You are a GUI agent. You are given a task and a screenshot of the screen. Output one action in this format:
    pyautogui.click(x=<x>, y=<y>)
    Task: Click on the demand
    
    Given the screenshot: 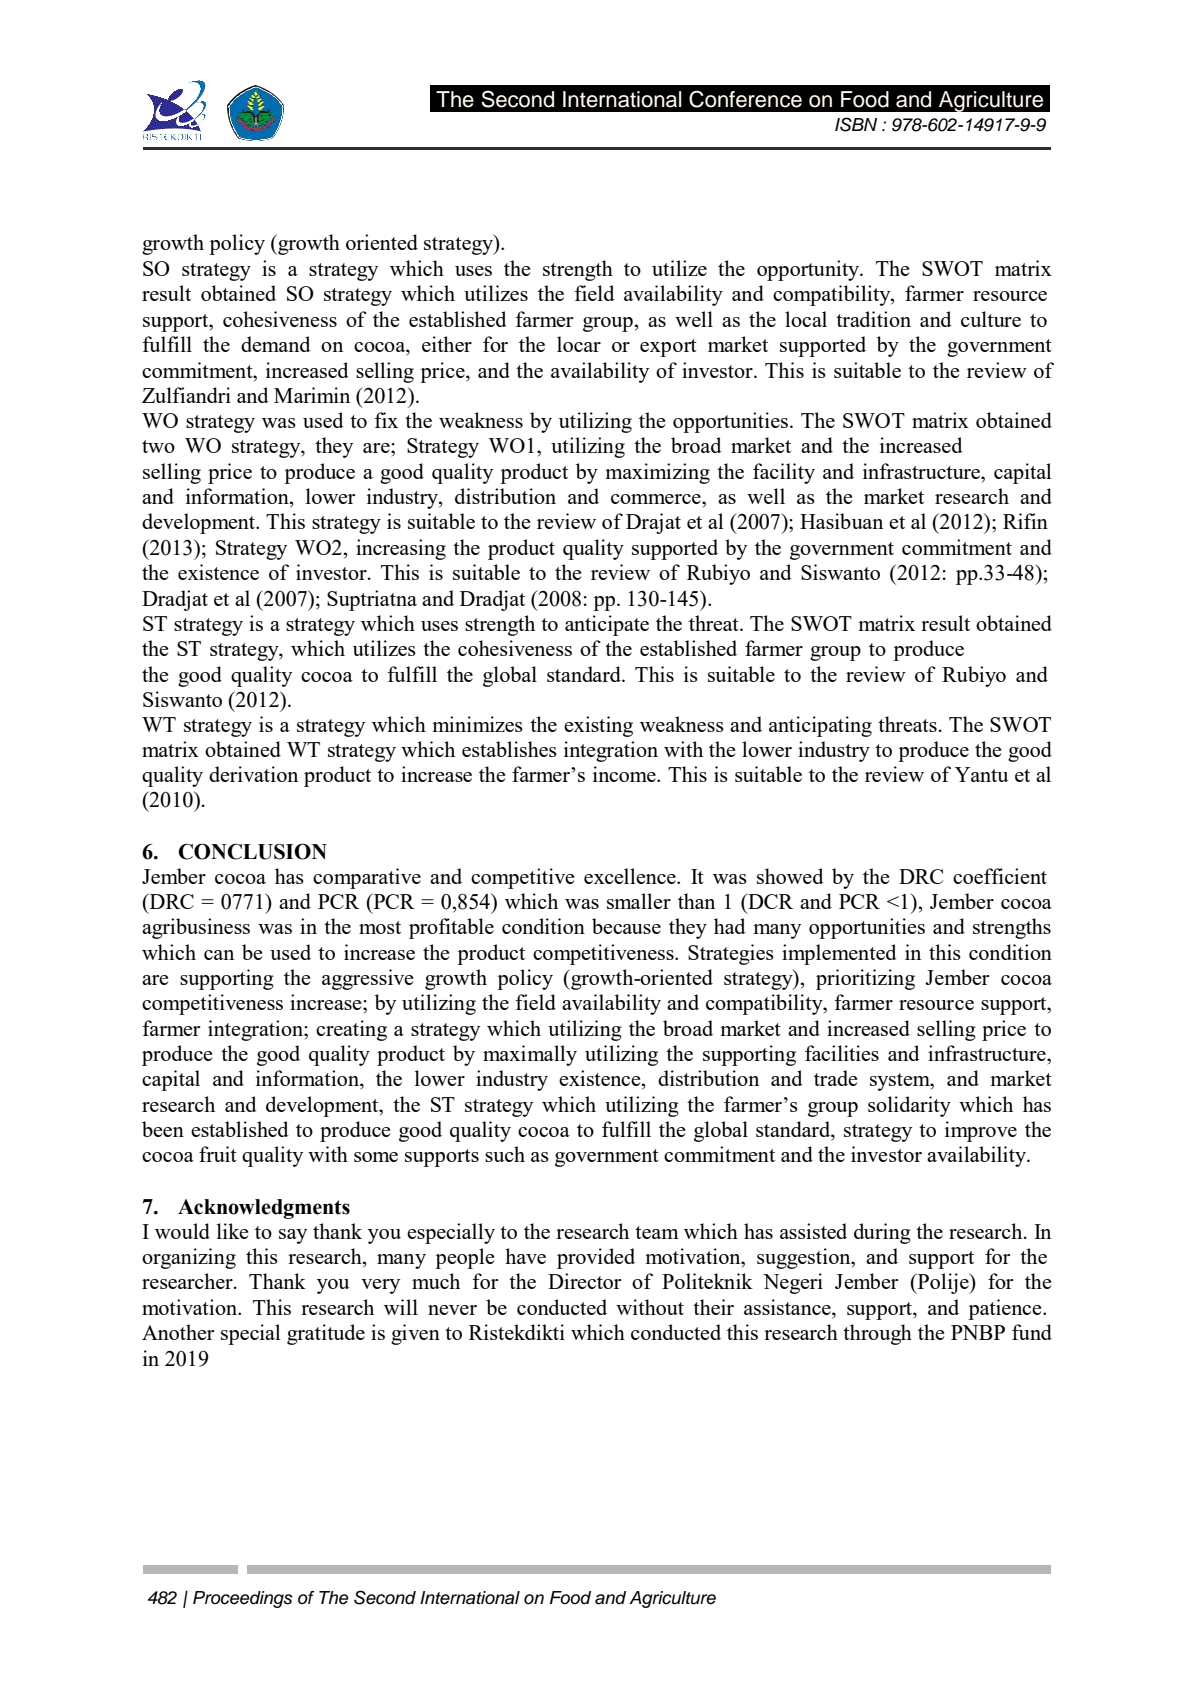 What is the action you would take?
    pyautogui.click(x=276, y=344)
